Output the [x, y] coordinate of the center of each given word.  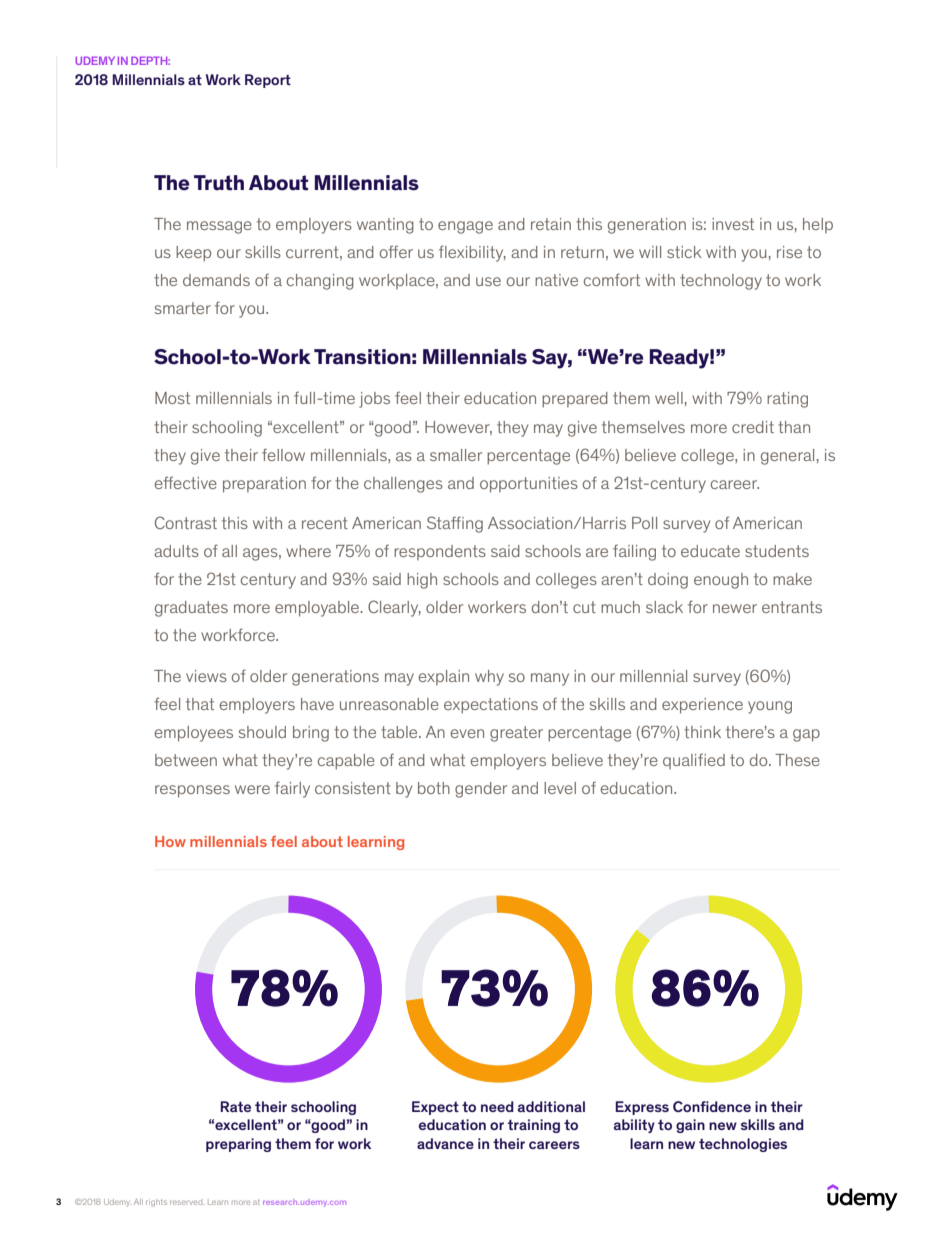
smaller [456, 455]
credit [753, 427]
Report [268, 81]
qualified [694, 761]
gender [481, 790]
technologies [743, 1145]
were [252, 789]
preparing [238, 1145]
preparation [264, 485]
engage [465, 227]
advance [445, 1143]
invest [733, 224]
